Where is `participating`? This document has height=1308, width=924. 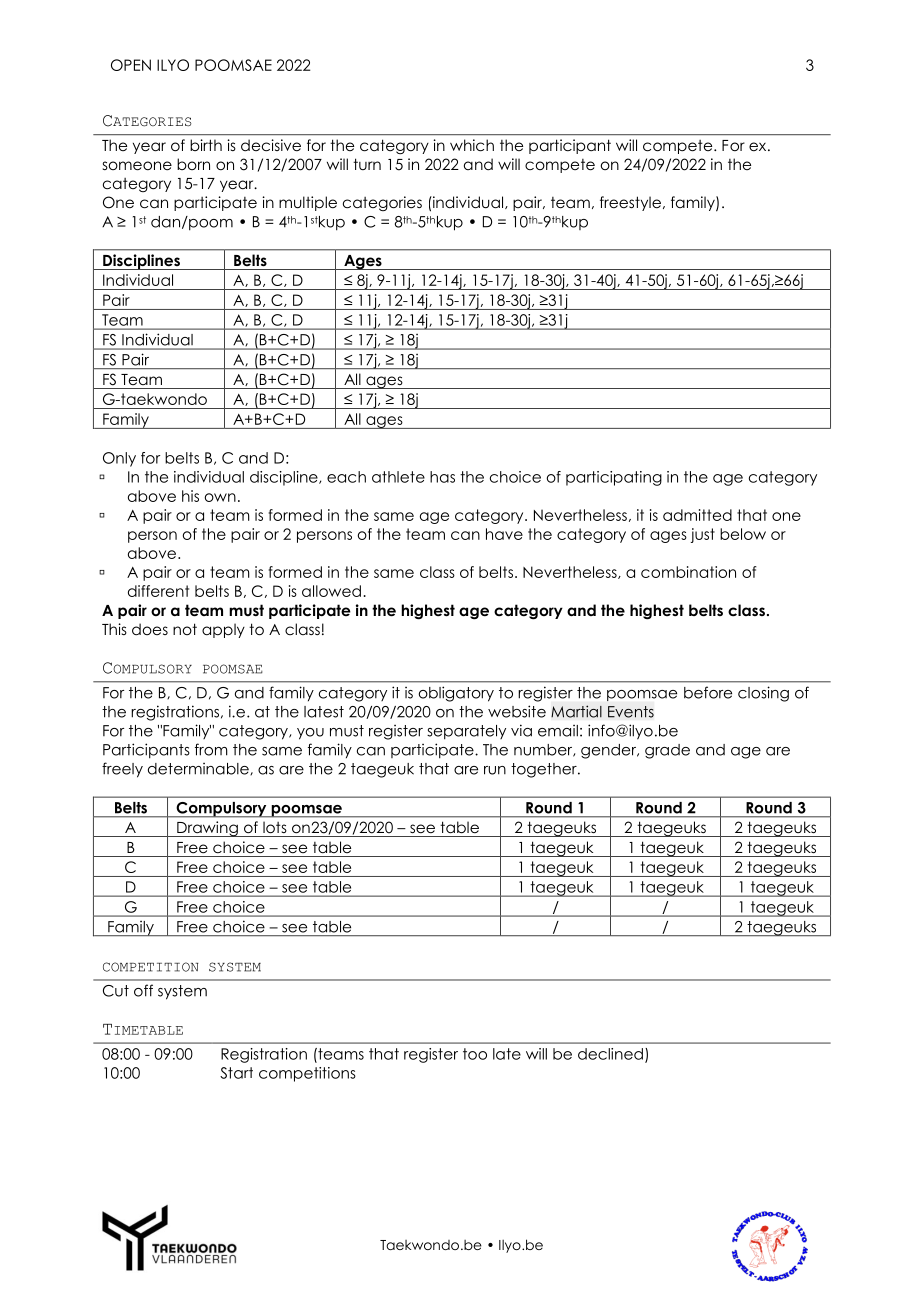
participating is located at coordinates (614, 478).
